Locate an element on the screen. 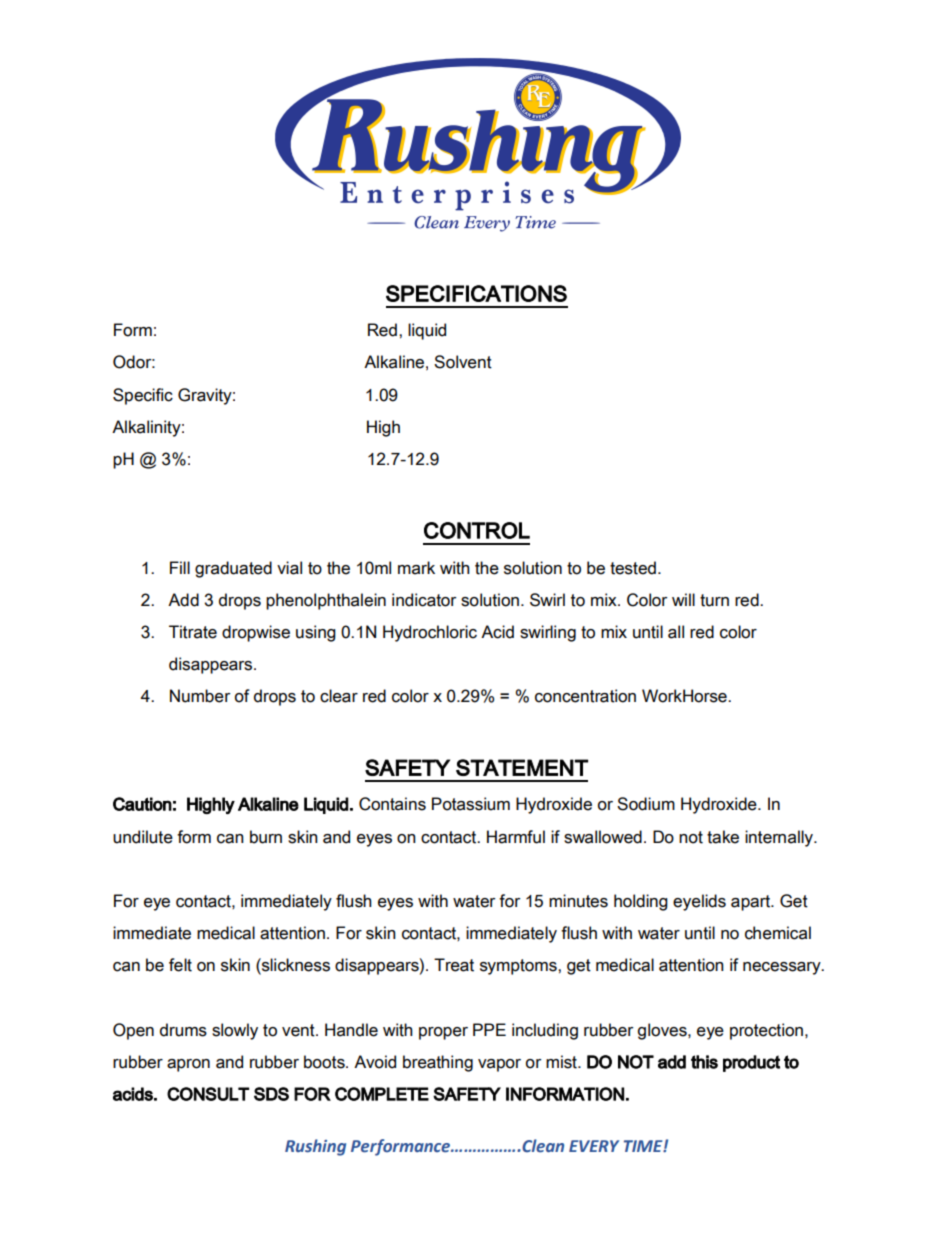 The width and height of the screenshot is (952, 1233). CONSULT is located at coordinates (208, 1094).
